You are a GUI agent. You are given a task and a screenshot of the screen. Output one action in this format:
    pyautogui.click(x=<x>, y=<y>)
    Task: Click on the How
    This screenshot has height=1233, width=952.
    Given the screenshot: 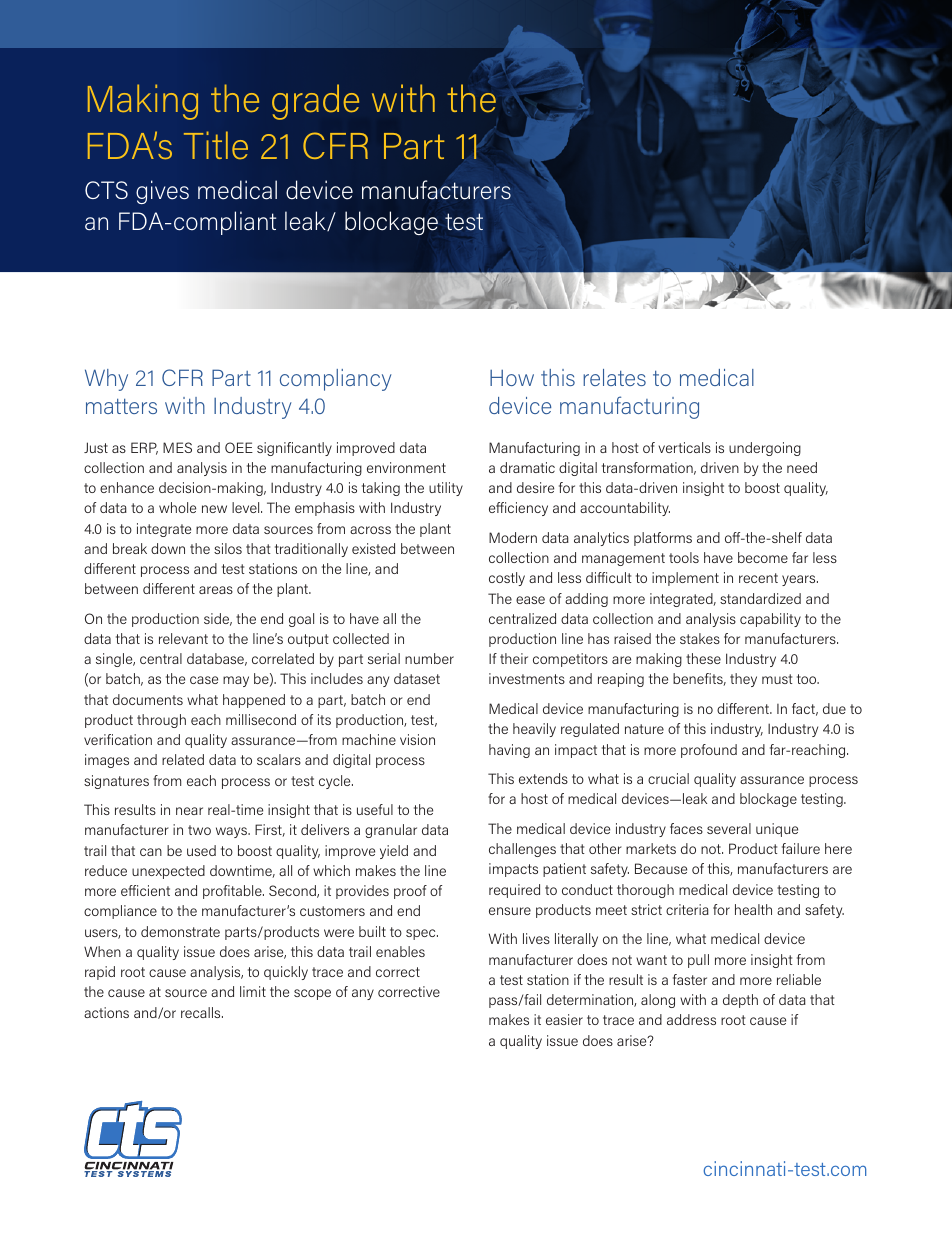 What is the action you would take?
    pyautogui.click(x=512, y=378)
